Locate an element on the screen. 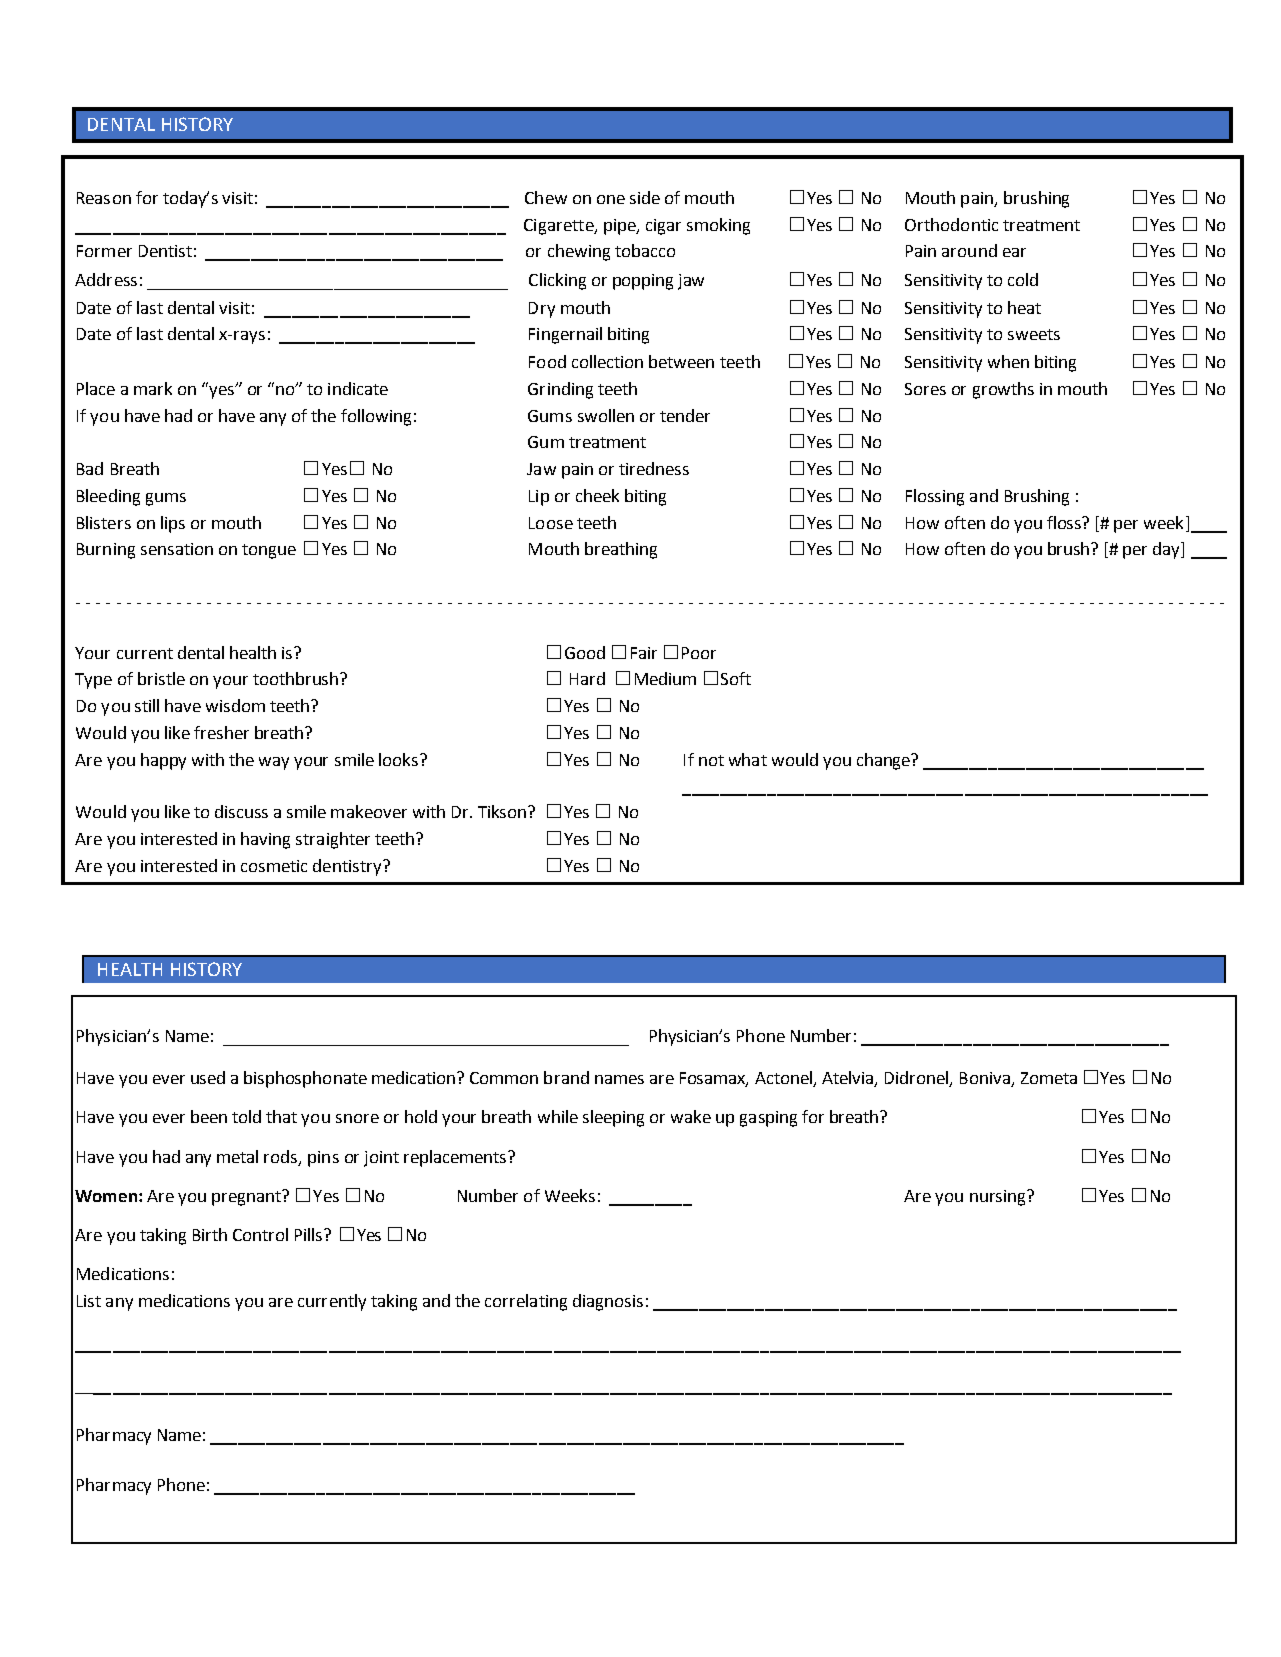 This screenshot has height=1657, width=1281. Good is located at coordinates (585, 652).
